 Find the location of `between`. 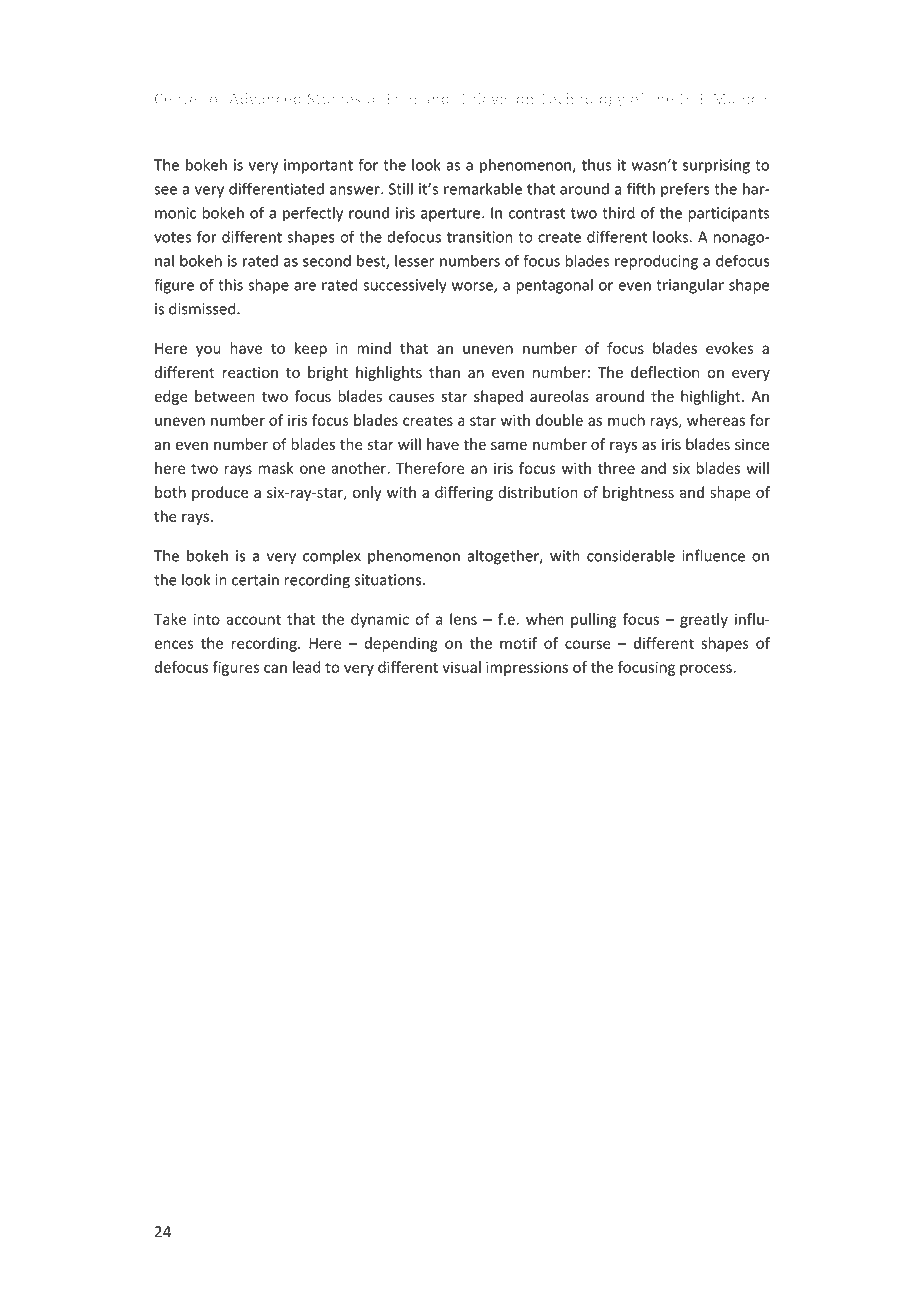

between is located at coordinates (225, 396).
